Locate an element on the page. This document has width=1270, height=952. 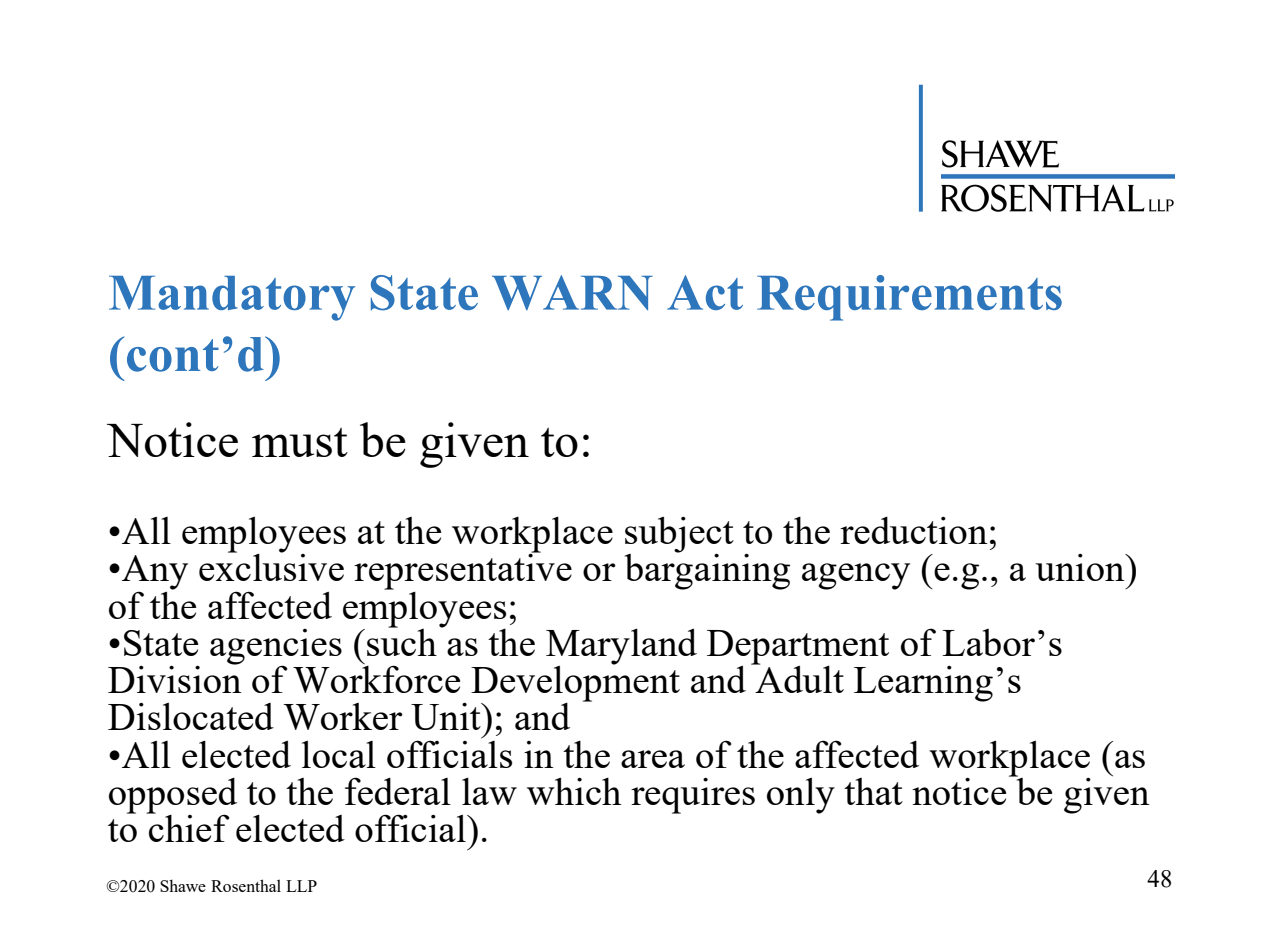
exclusive is located at coordinates (271, 566).
